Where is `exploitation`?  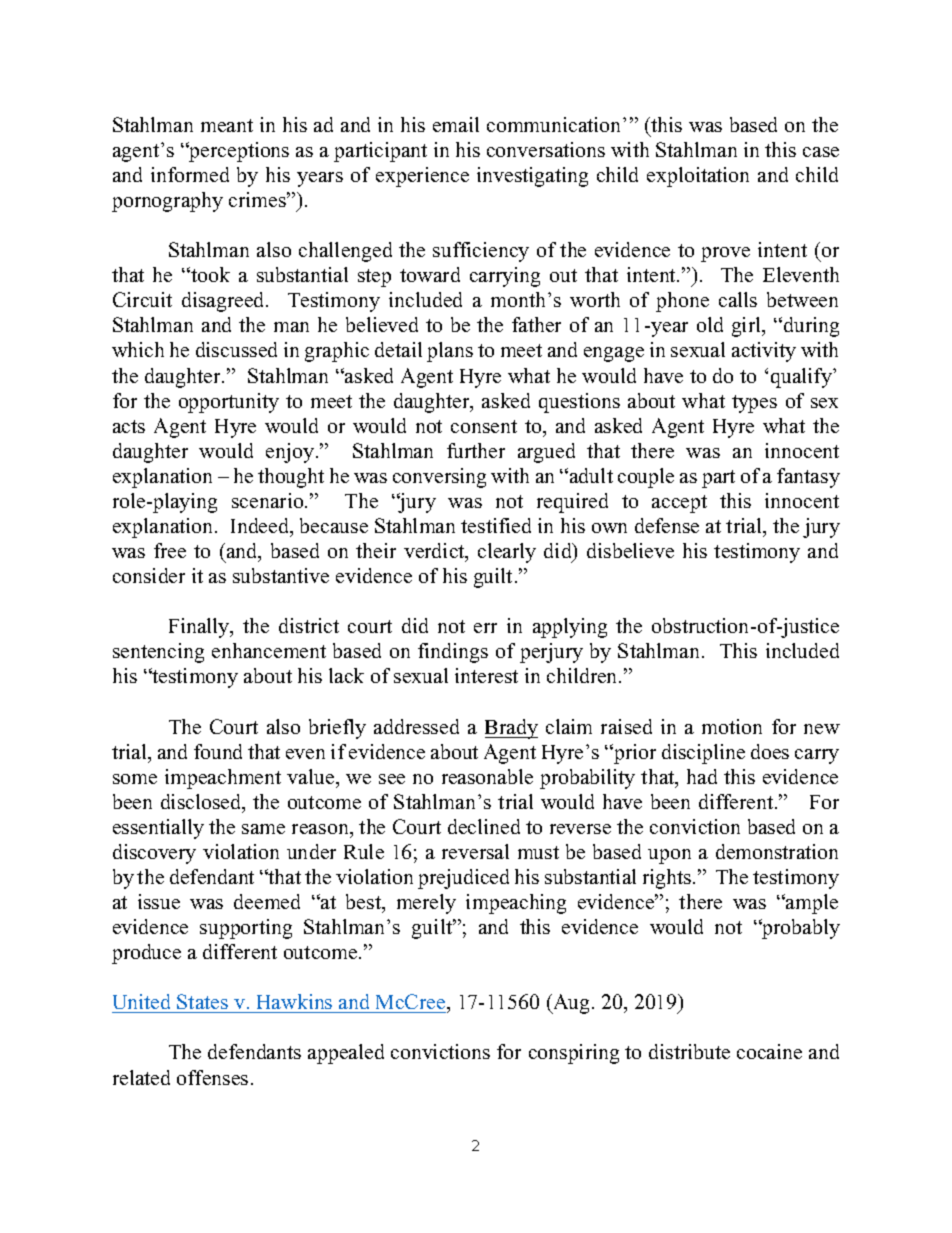 exploitation is located at coordinates (698, 177).
